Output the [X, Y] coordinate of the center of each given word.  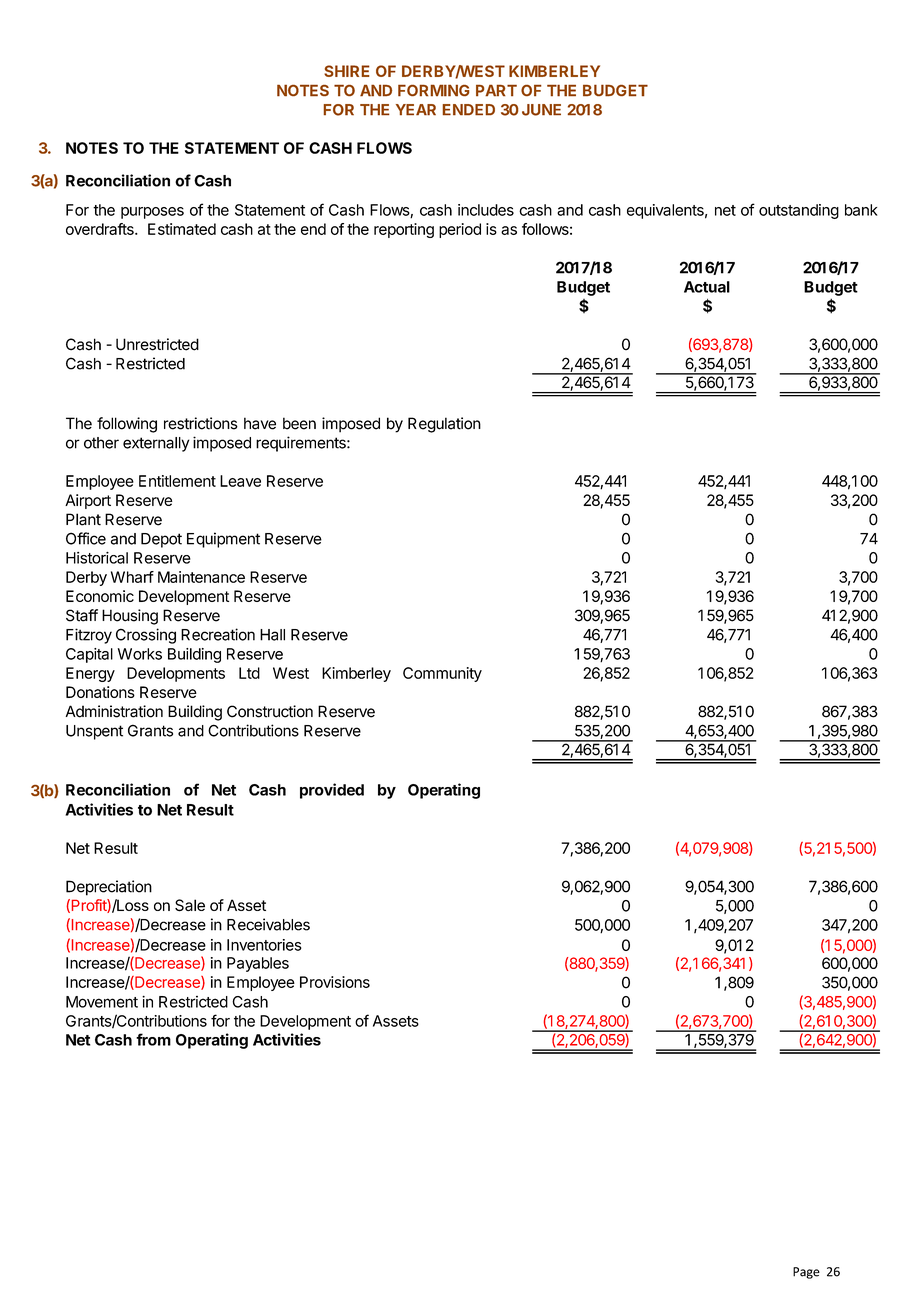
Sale [190, 905]
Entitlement [177, 481]
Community [442, 674]
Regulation [444, 425]
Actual [707, 287]
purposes [152, 213]
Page [806, 1273]
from [153, 1039]
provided [332, 791]
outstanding [799, 211]
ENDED [469, 110]
